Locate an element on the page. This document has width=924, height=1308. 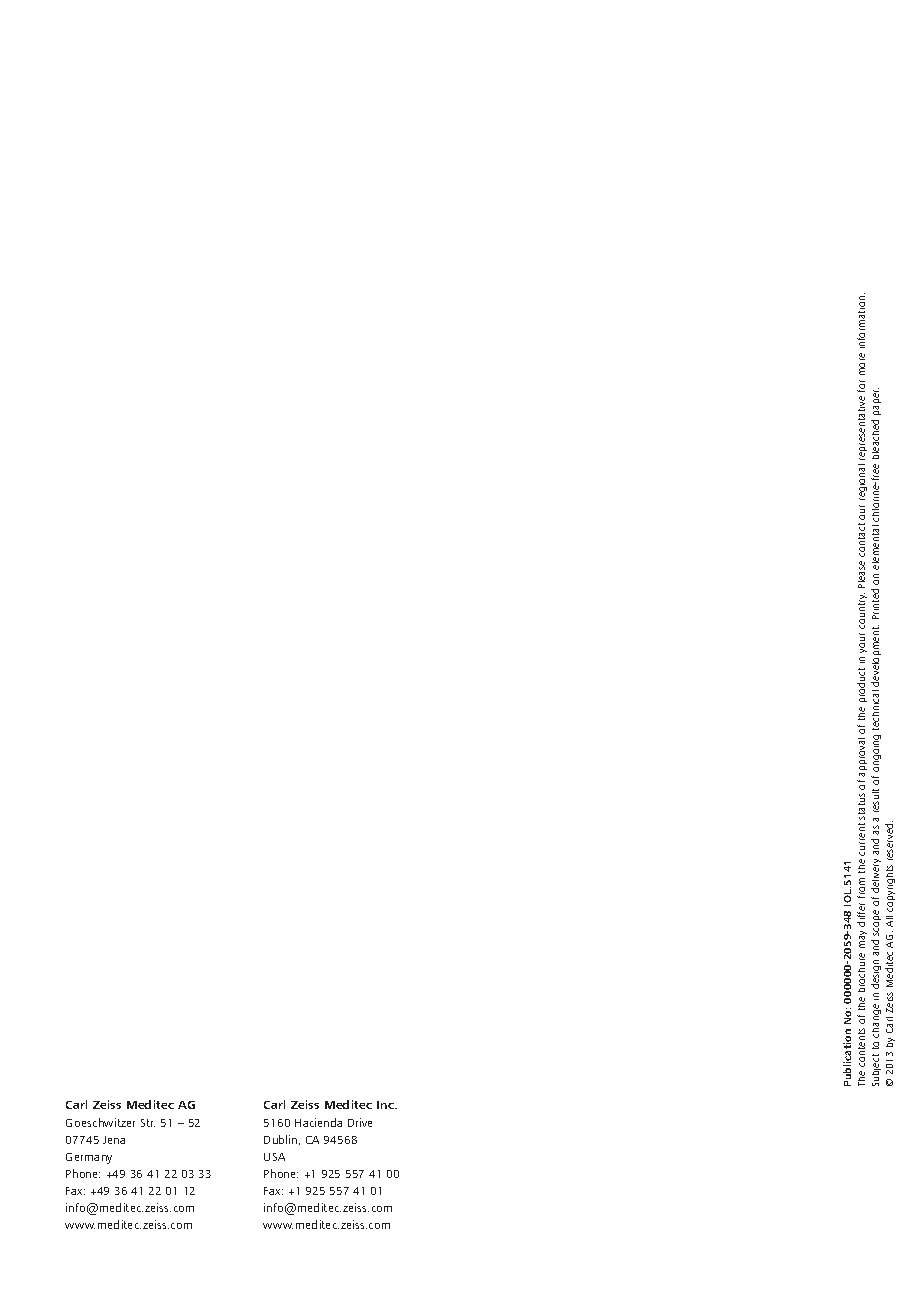
Dublin is located at coordinates (280, 1139).
